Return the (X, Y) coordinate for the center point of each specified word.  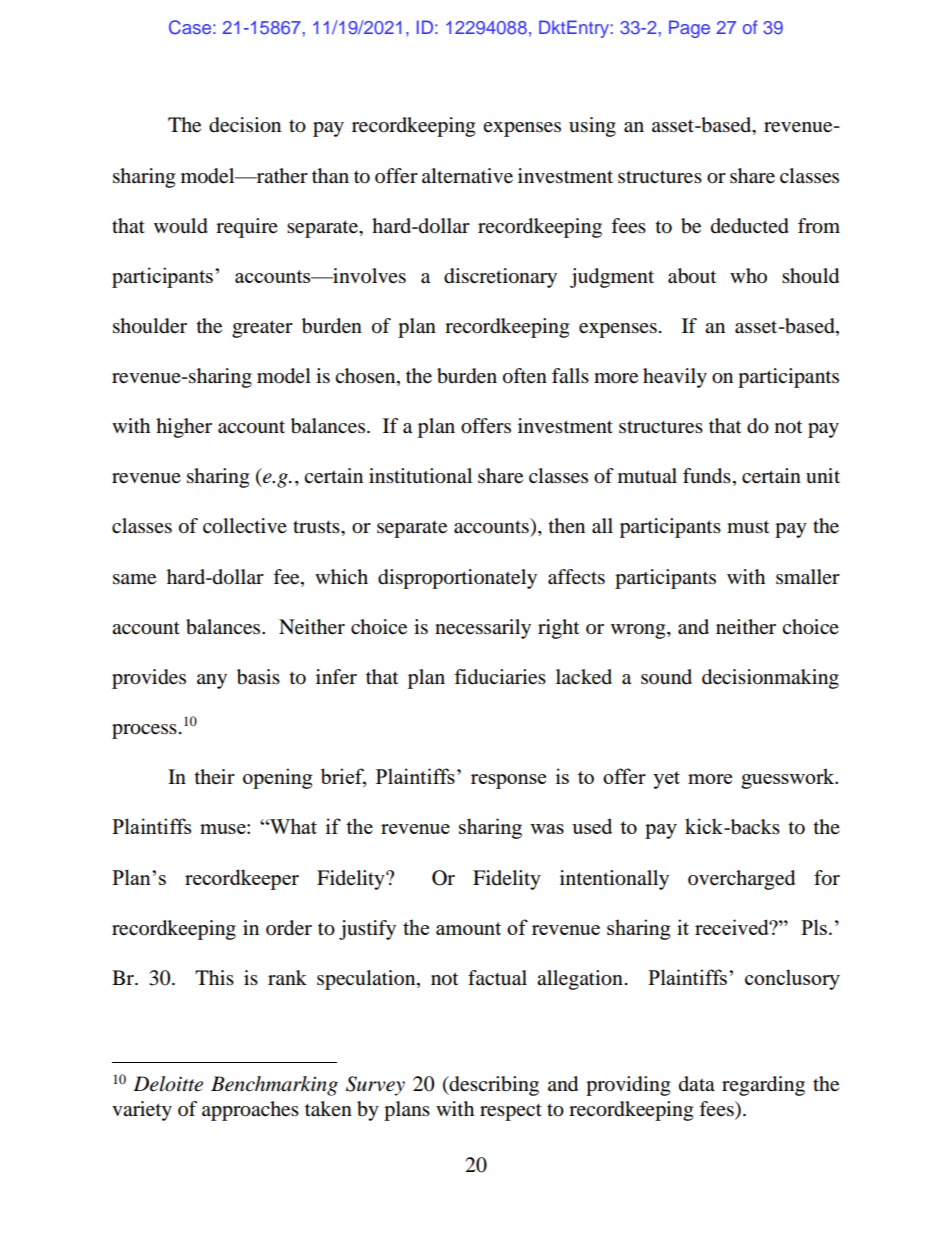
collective (245, 526)
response (508, 781)
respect (511, 1112)
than (330, 176)
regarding (763, 1086)
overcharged (741, 880)
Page (689, 29)
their (215, 776)
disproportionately (457, 579)
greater (262, 329)
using (592, 127)
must (748, 527)
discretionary (500, 278)
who (748, 276)
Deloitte (168, 1084)
